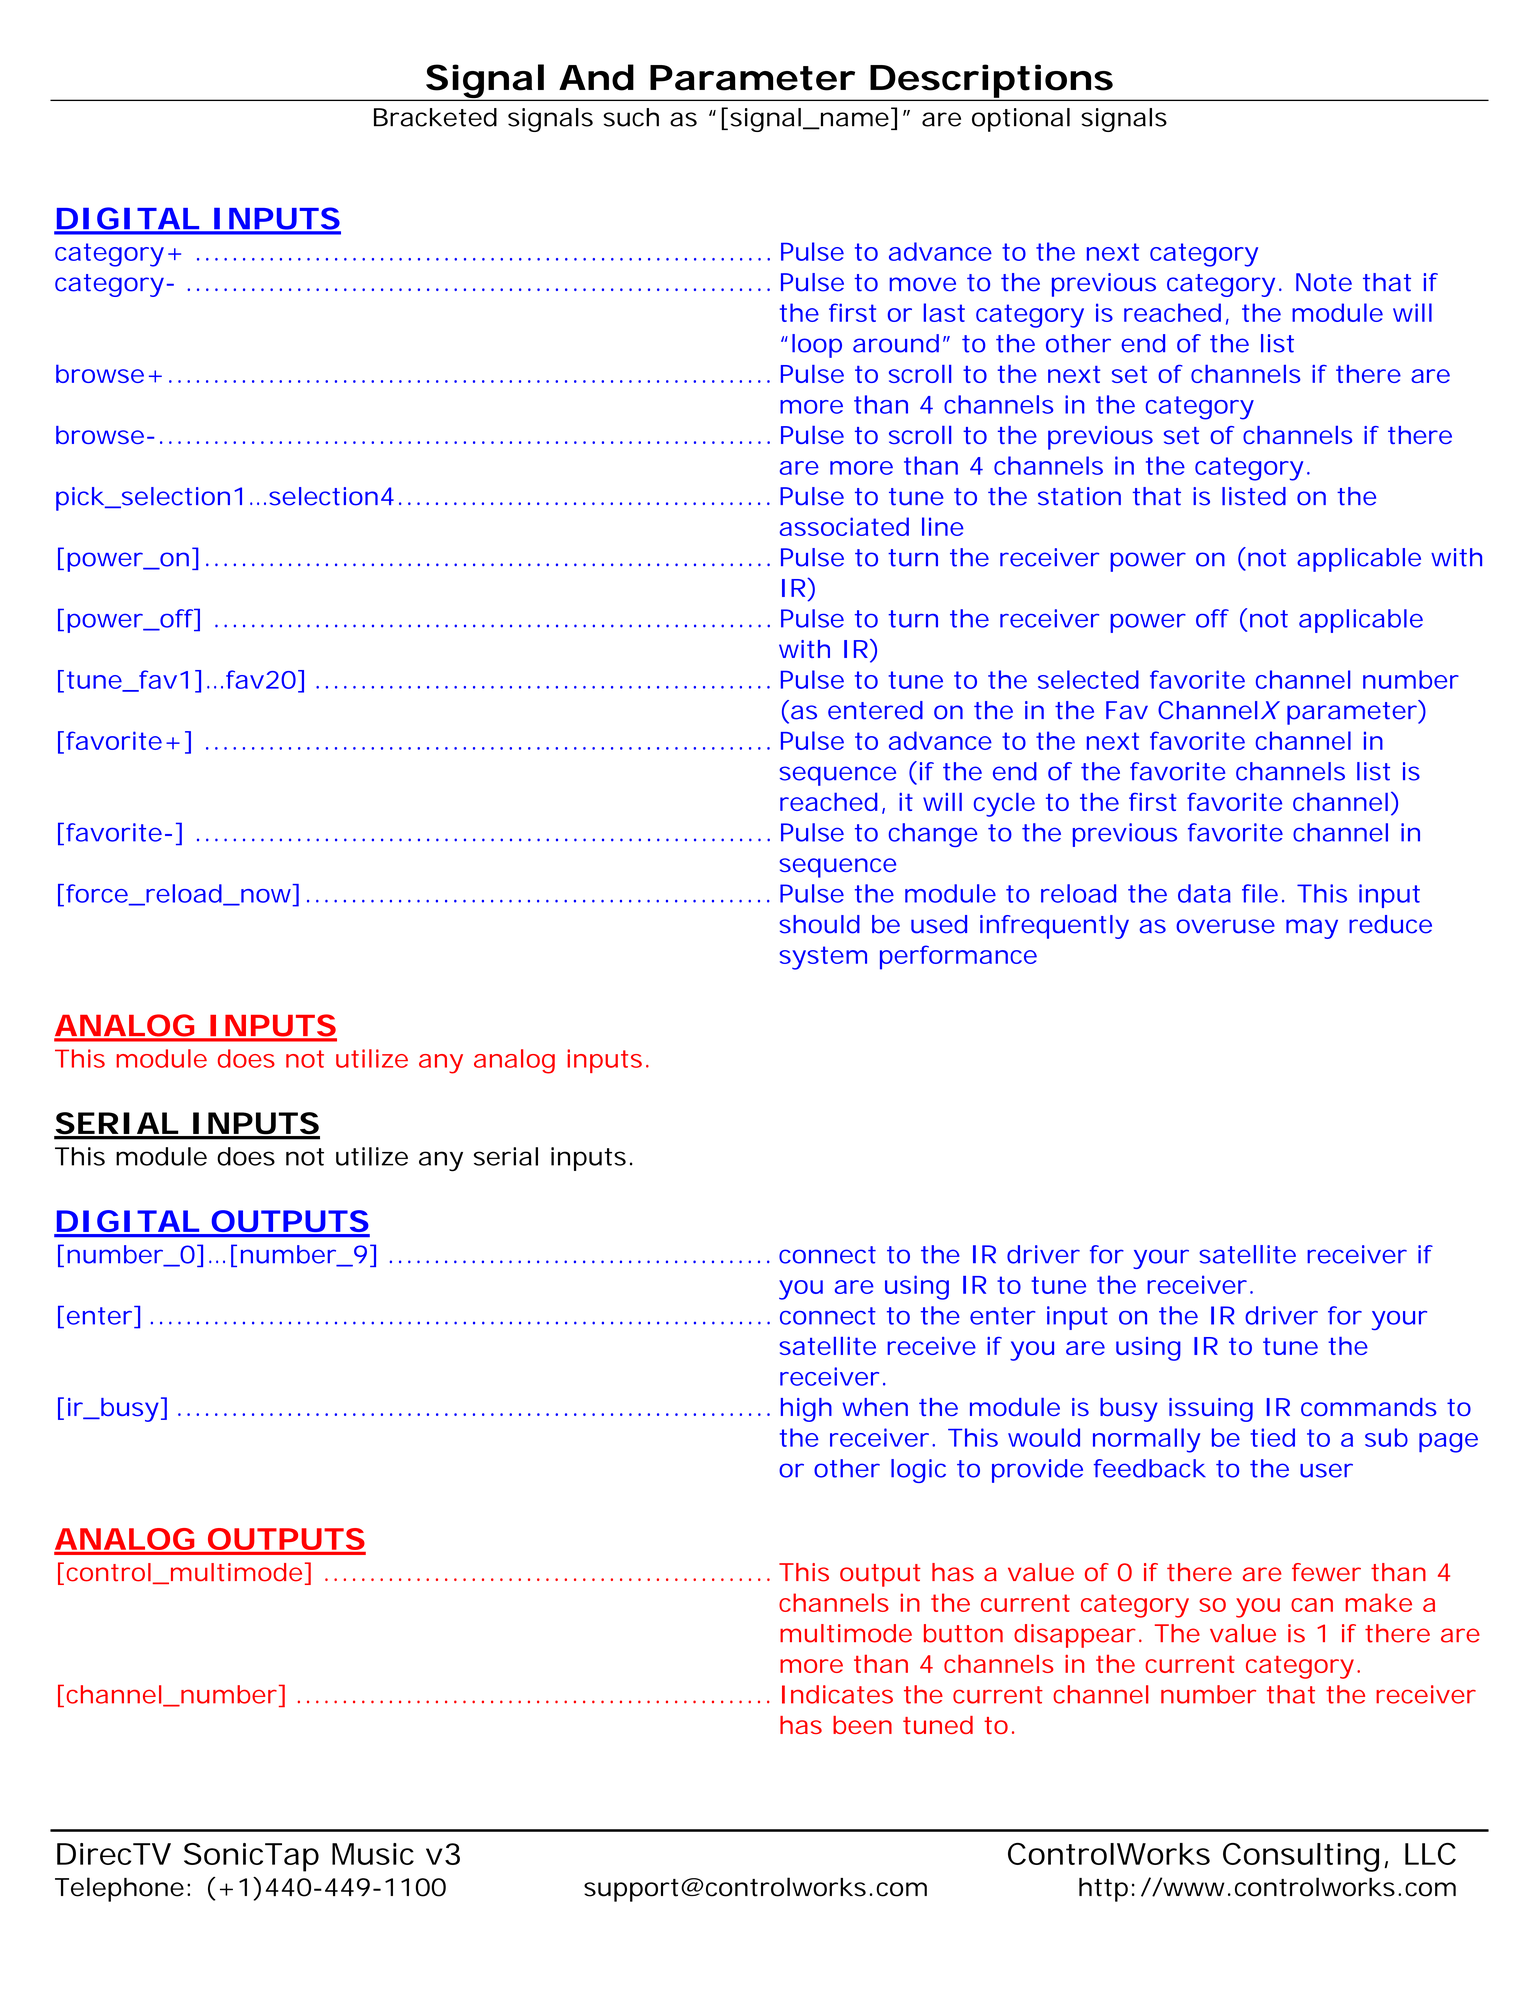 This document has width=1539, height=1992. What do you see at coordinates (943, 526) in the document?
I see `line` at bounding box center [943, 526].
